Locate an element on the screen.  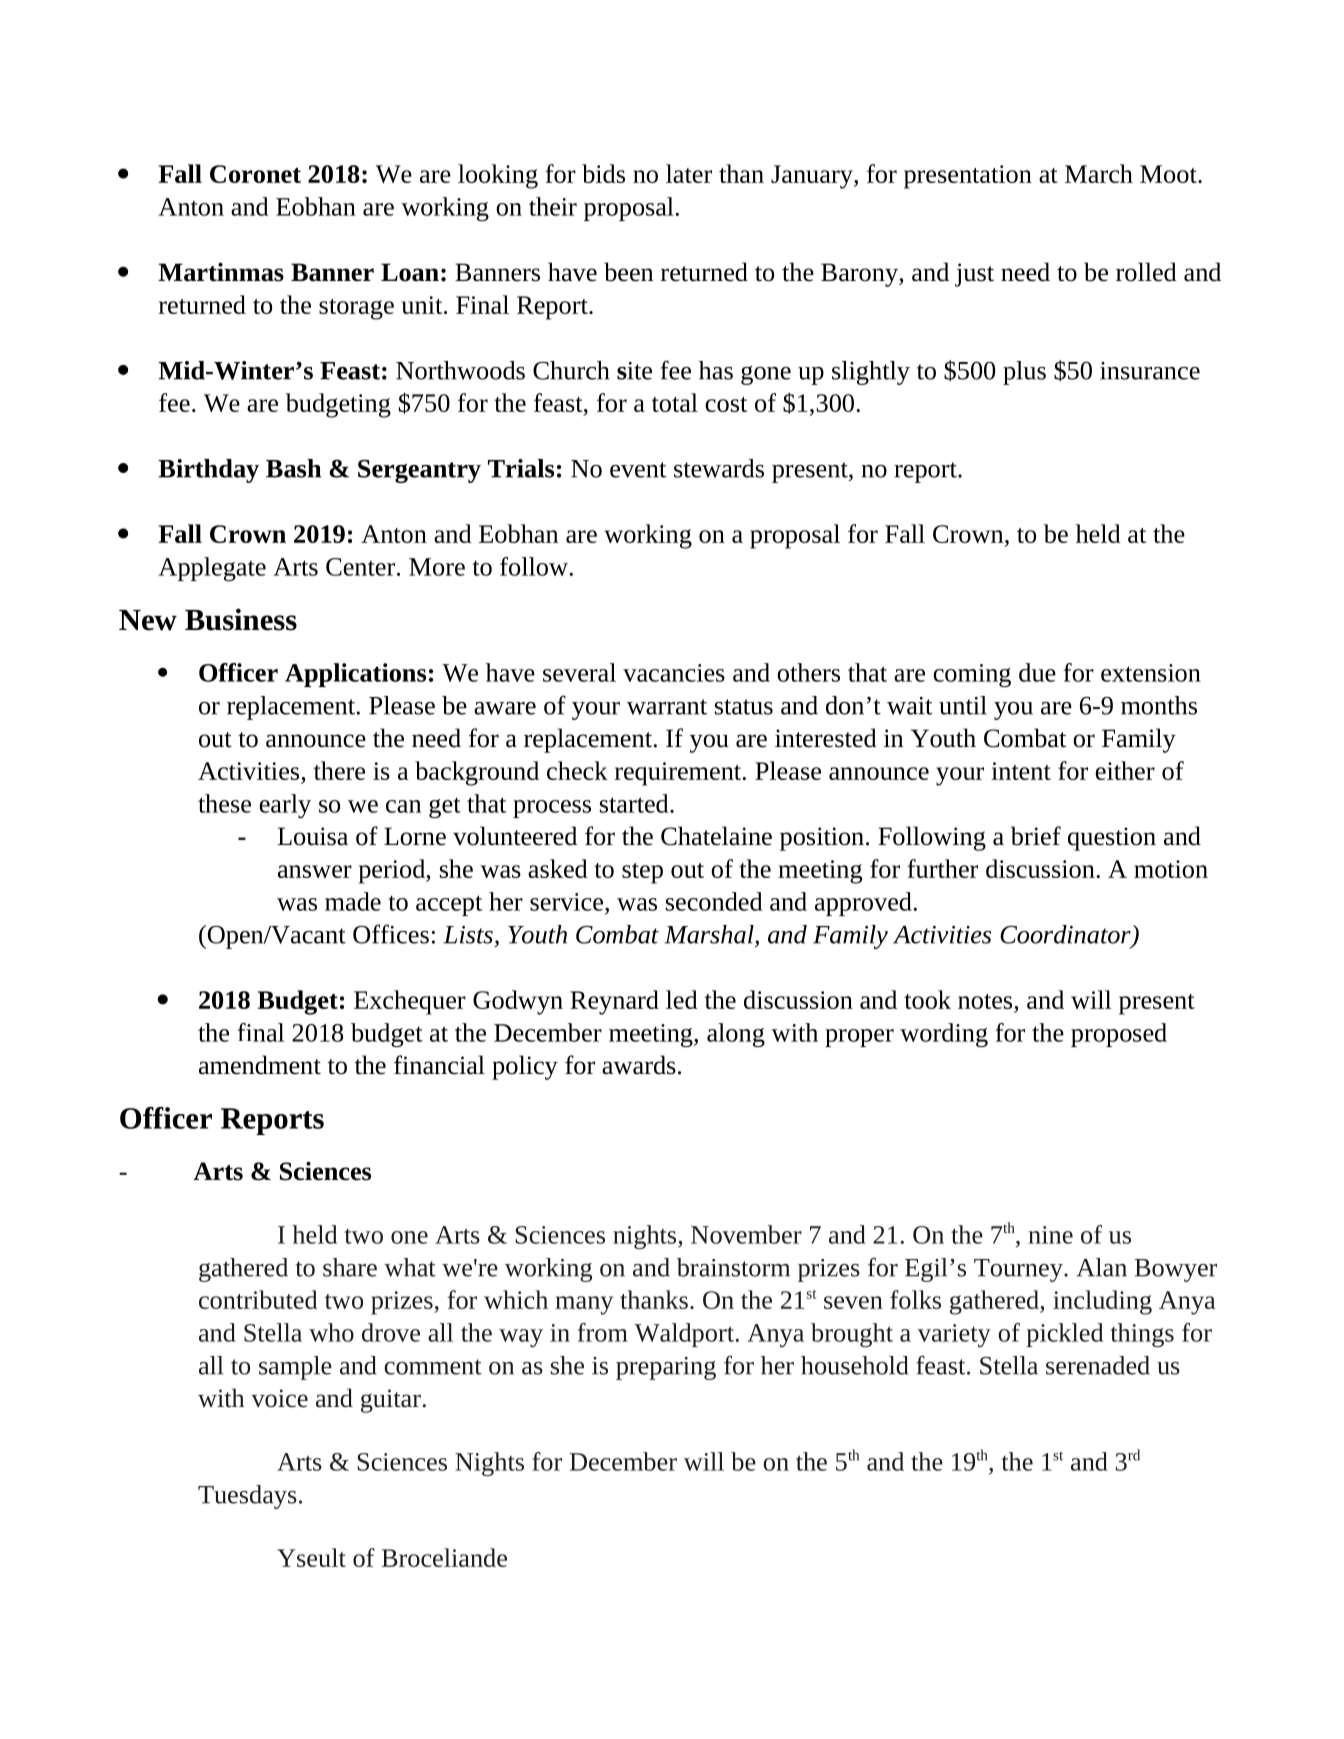
brief is located at coordinates (1036, 836).
